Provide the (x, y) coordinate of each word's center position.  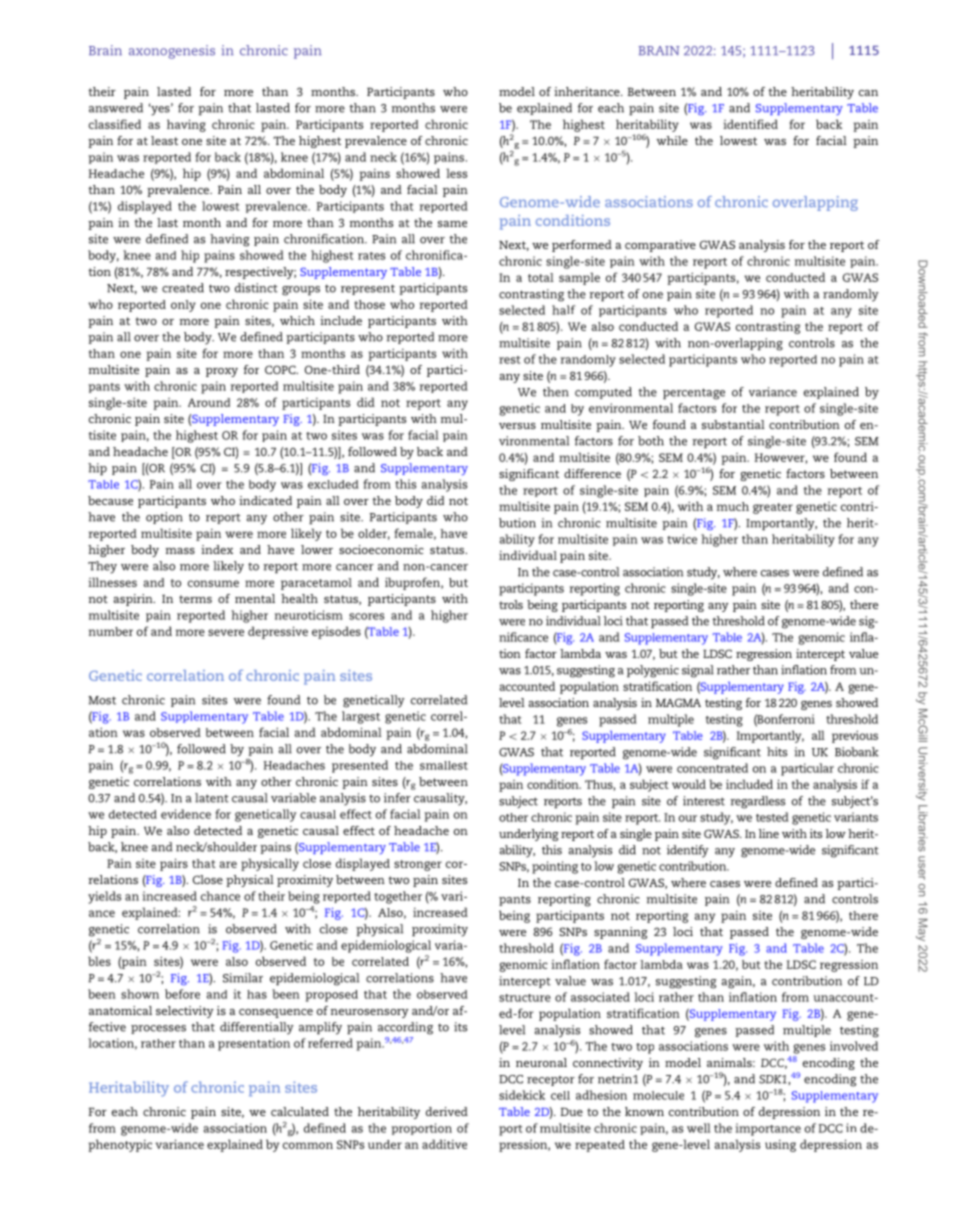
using (780, 1146)
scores (366, 616)
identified (750, 124)
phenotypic (120, 1145)
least (164, 140)
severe (226, 632)
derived (447, 1111)
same (452, 224)
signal (698, 671)
